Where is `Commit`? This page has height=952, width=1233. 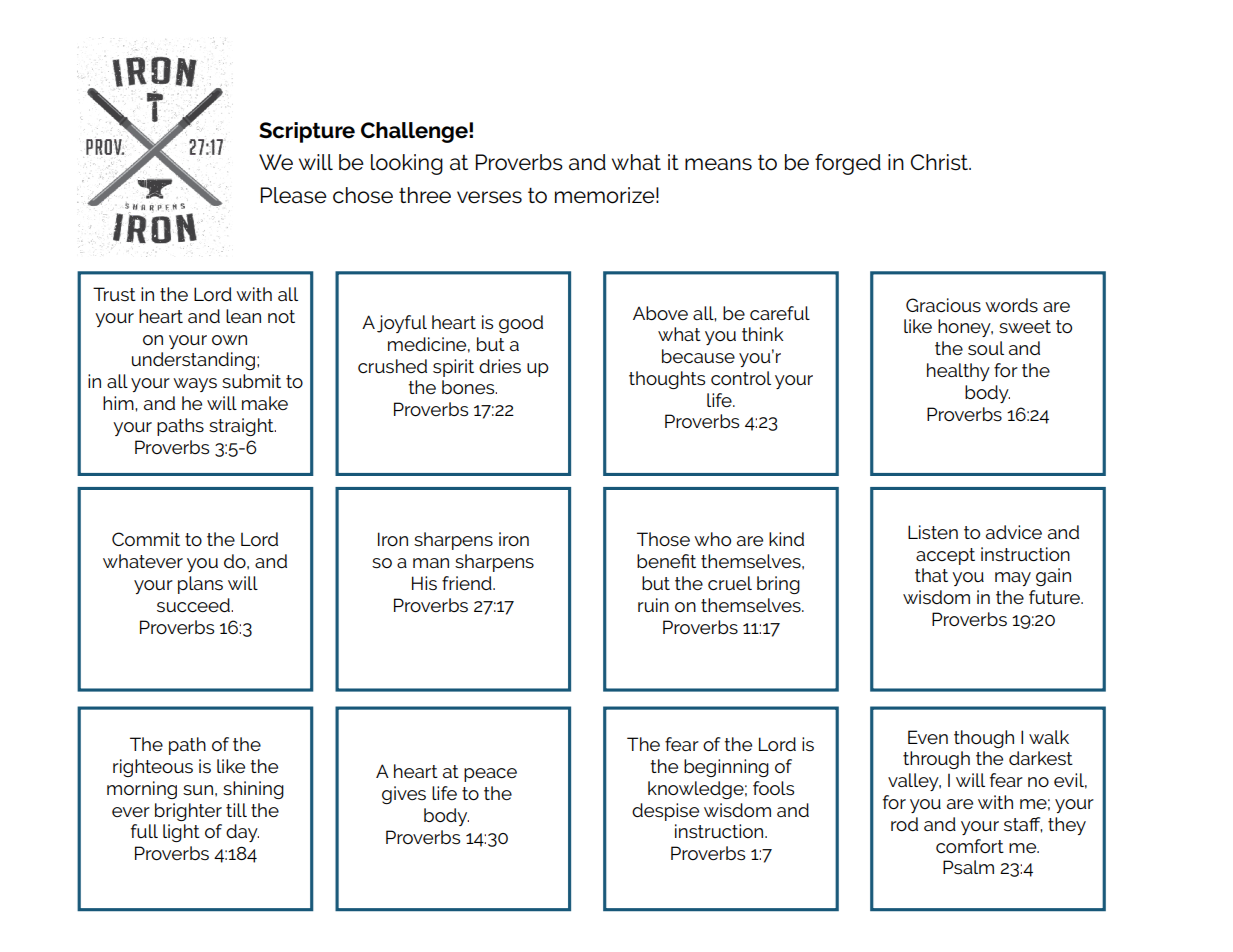
Commit is located at coordinates (146, 539).
